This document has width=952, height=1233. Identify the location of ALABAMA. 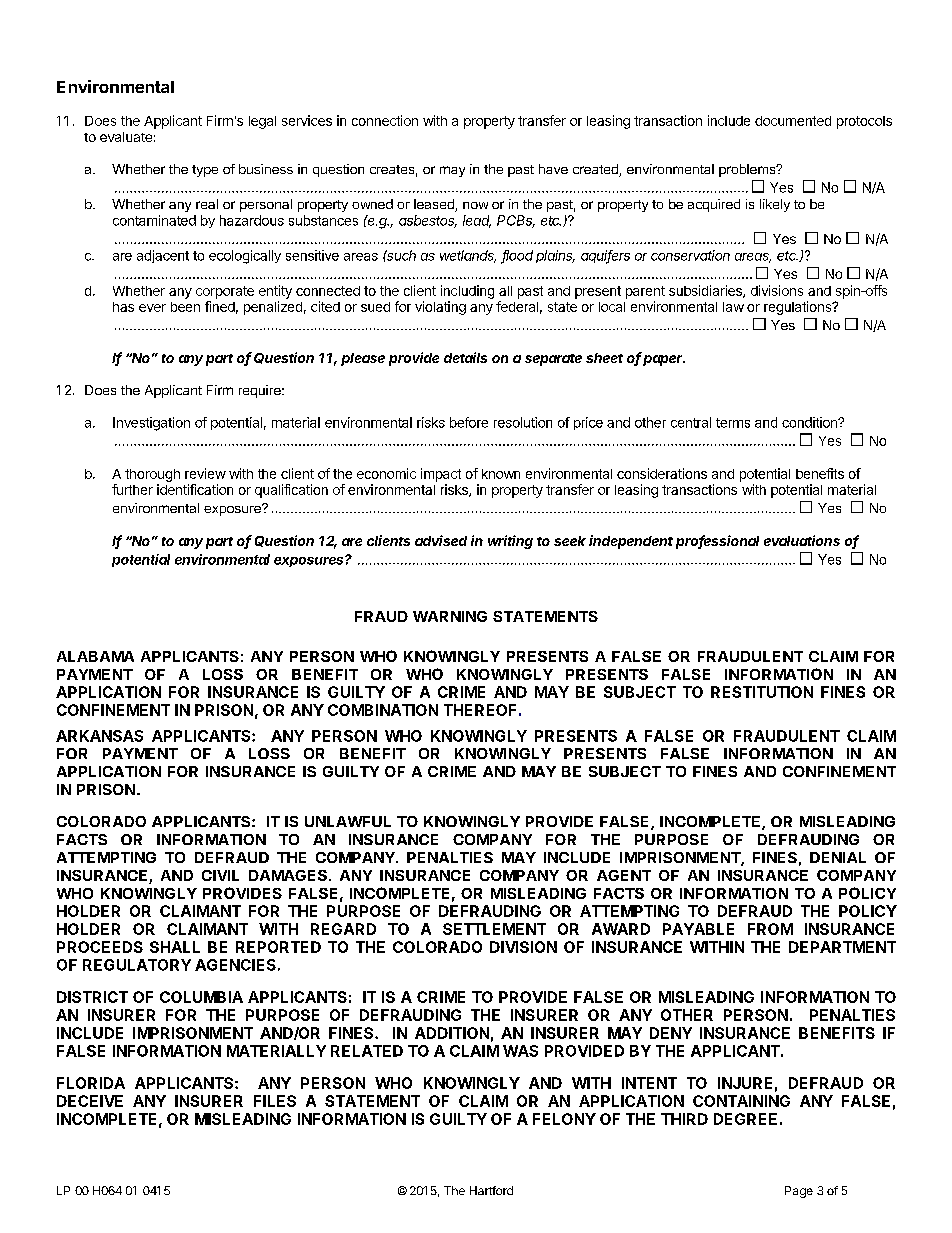
(95, 656).
